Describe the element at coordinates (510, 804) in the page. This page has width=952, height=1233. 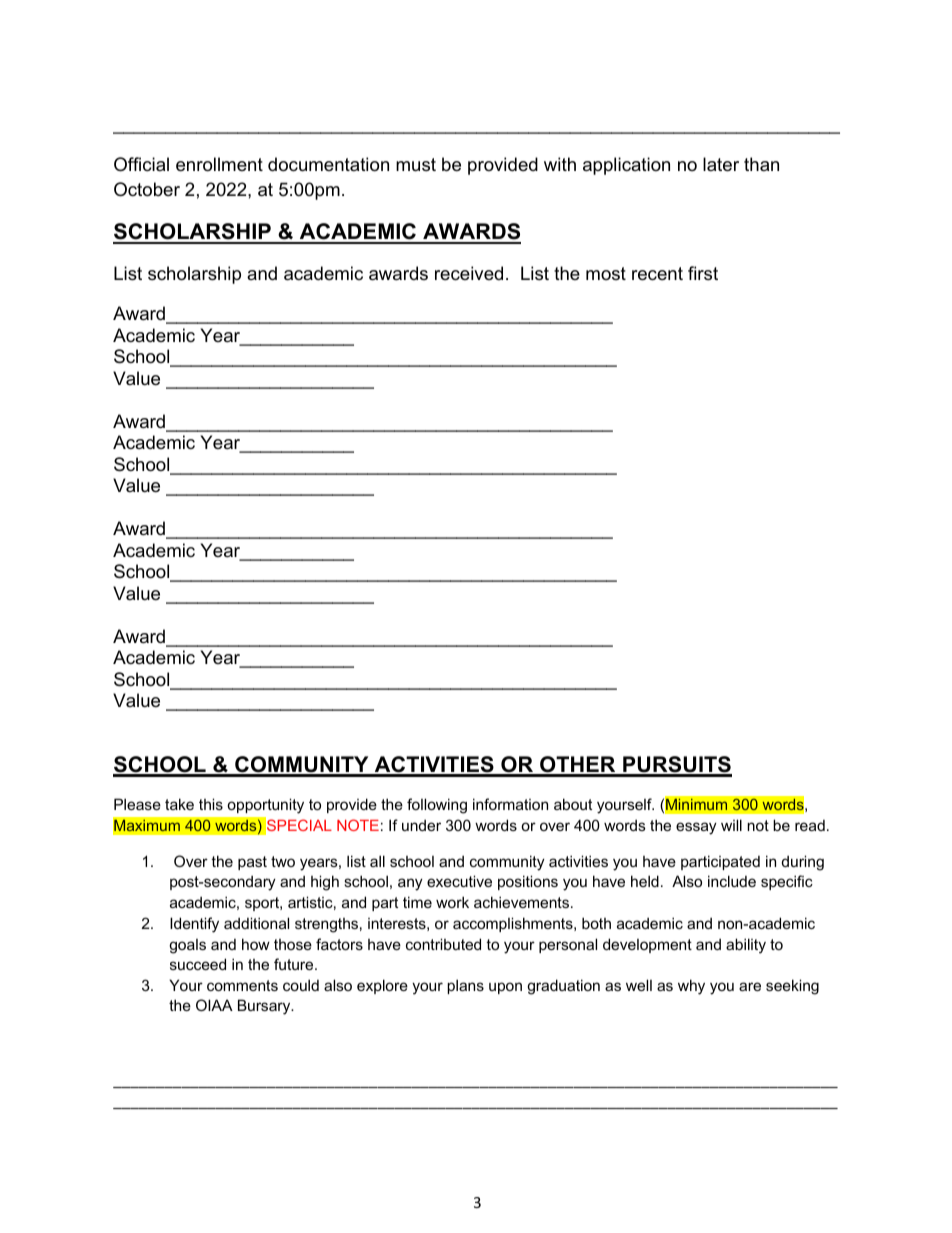
I see `information` at that location.
